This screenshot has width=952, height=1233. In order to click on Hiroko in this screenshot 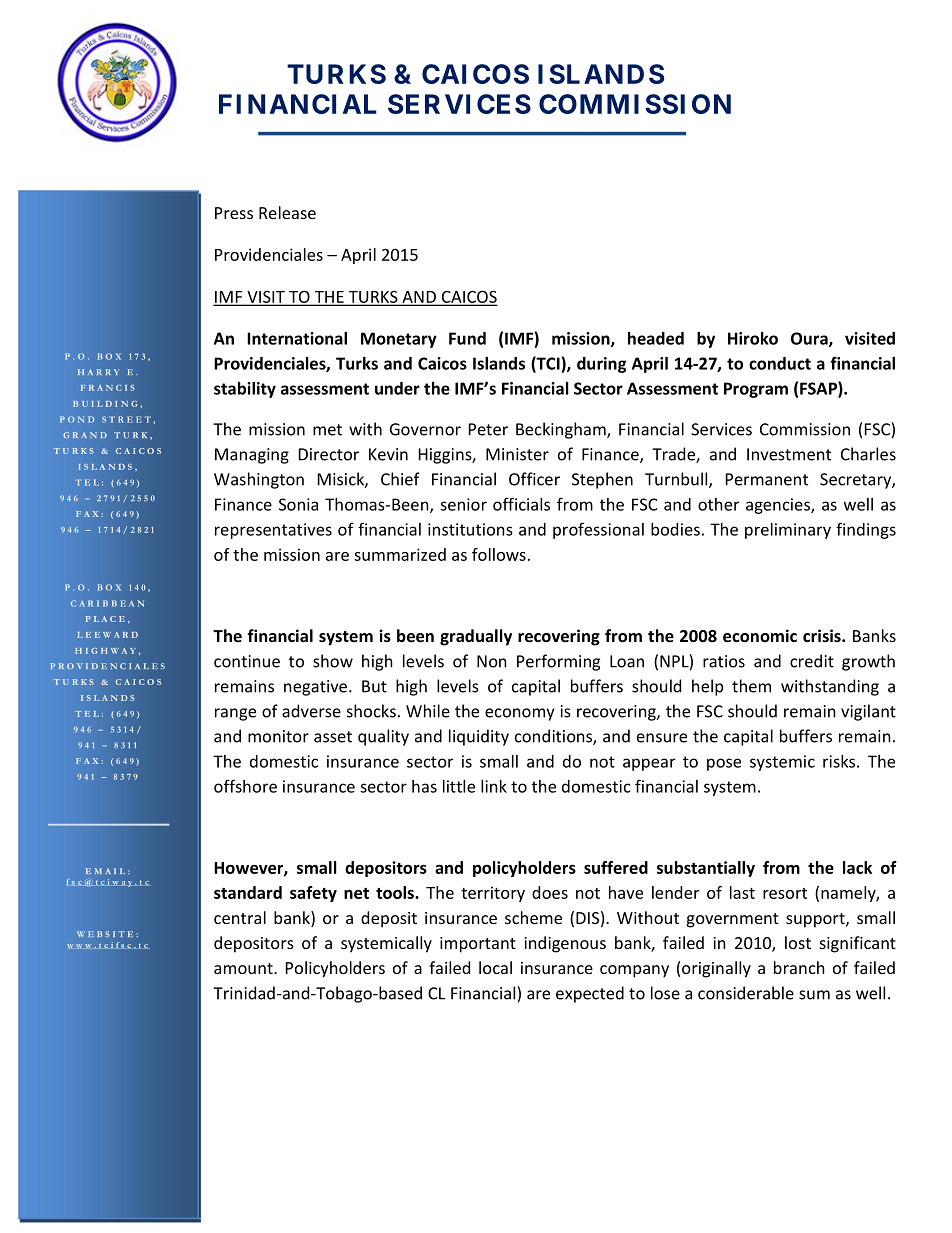, I will do `click(753, 338)`.
